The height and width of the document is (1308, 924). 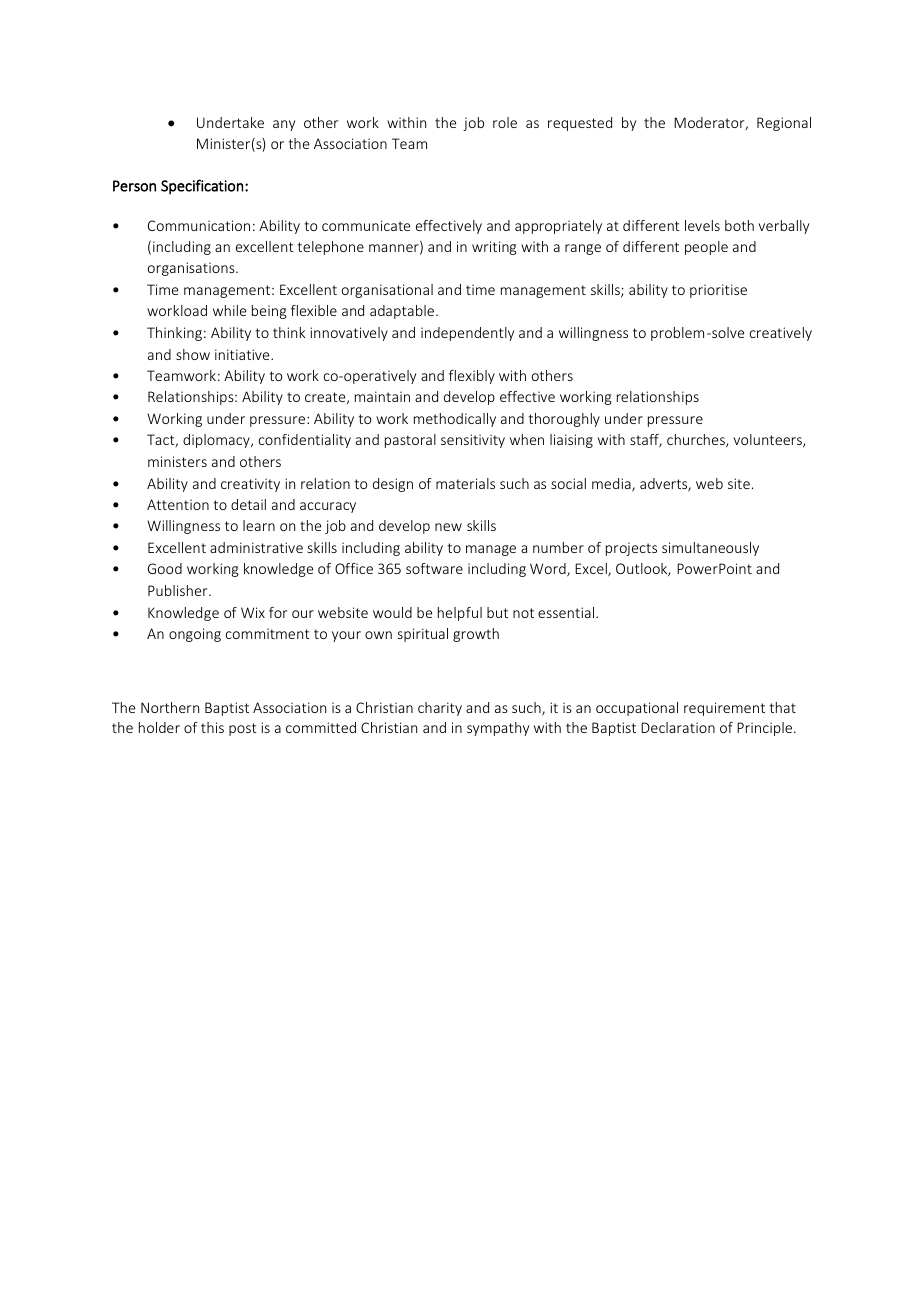 I want to click on creativity, so click(x=250, y=485).
